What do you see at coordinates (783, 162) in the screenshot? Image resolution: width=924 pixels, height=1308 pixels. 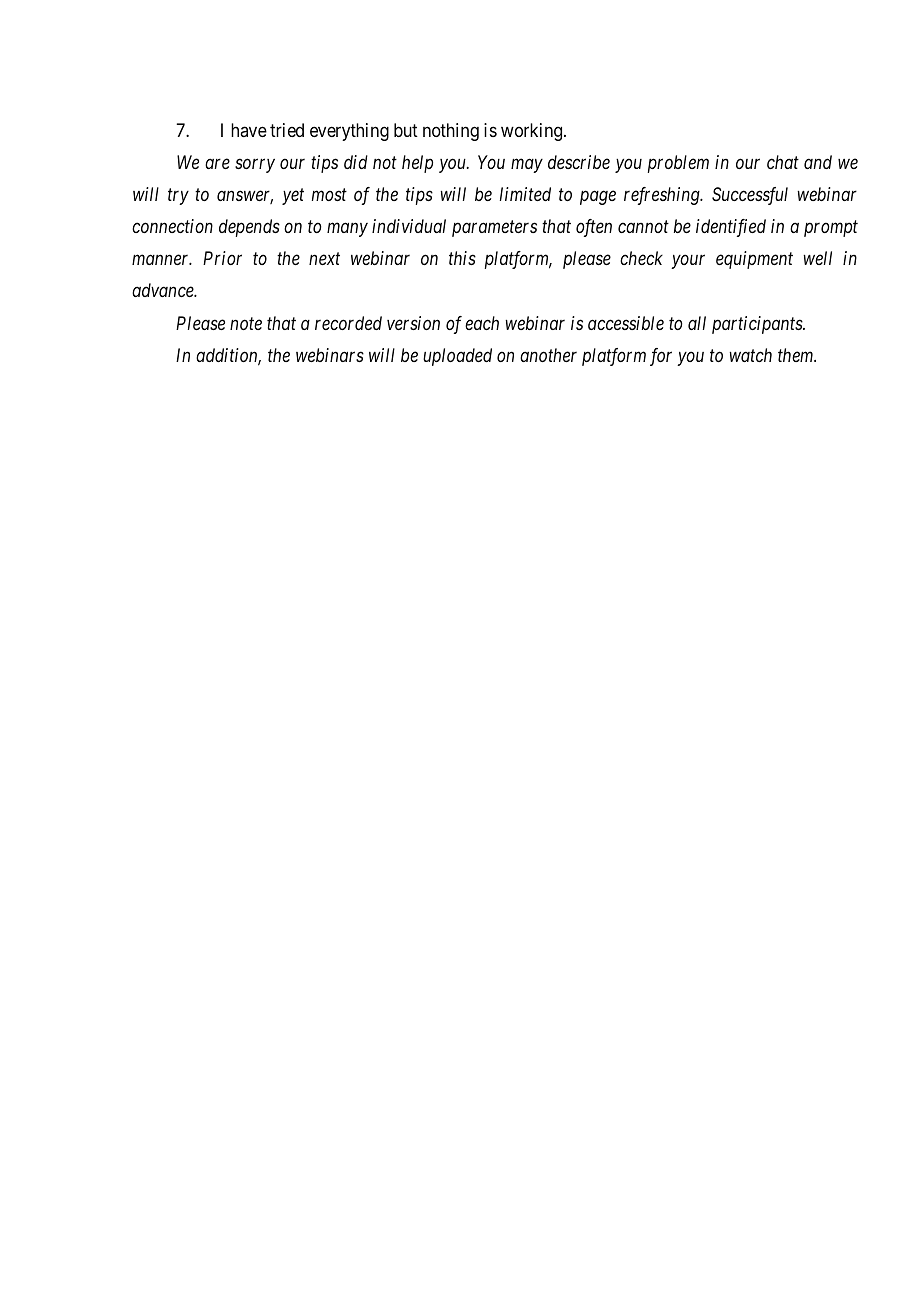 I see `chat` at bounding box center [783, 162].
